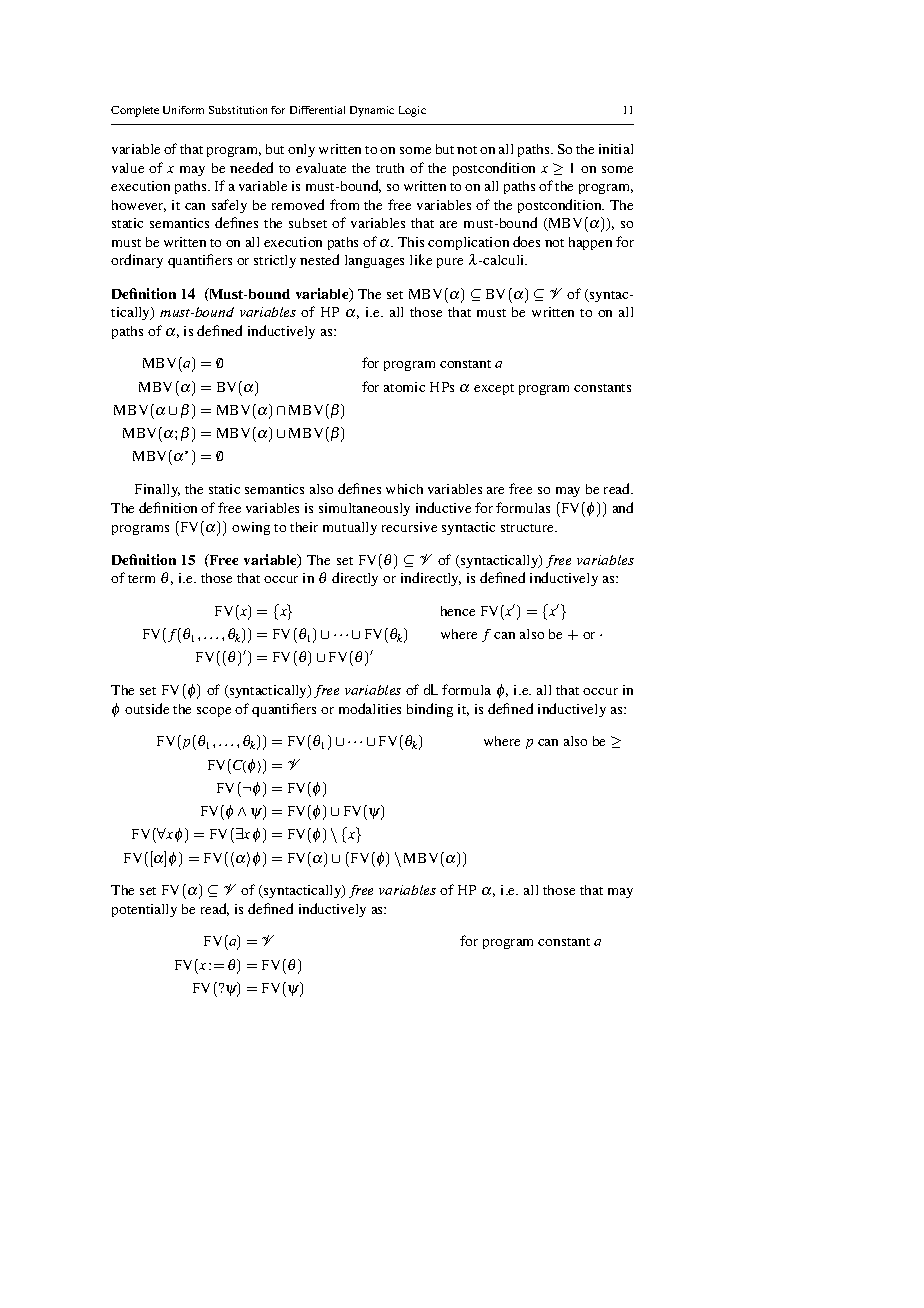 This screenshot has height=1308, width=924. What do you see at coordinates (370, 708) in the screenshot?
I see `modalities` at bounding box center [370, 708].
